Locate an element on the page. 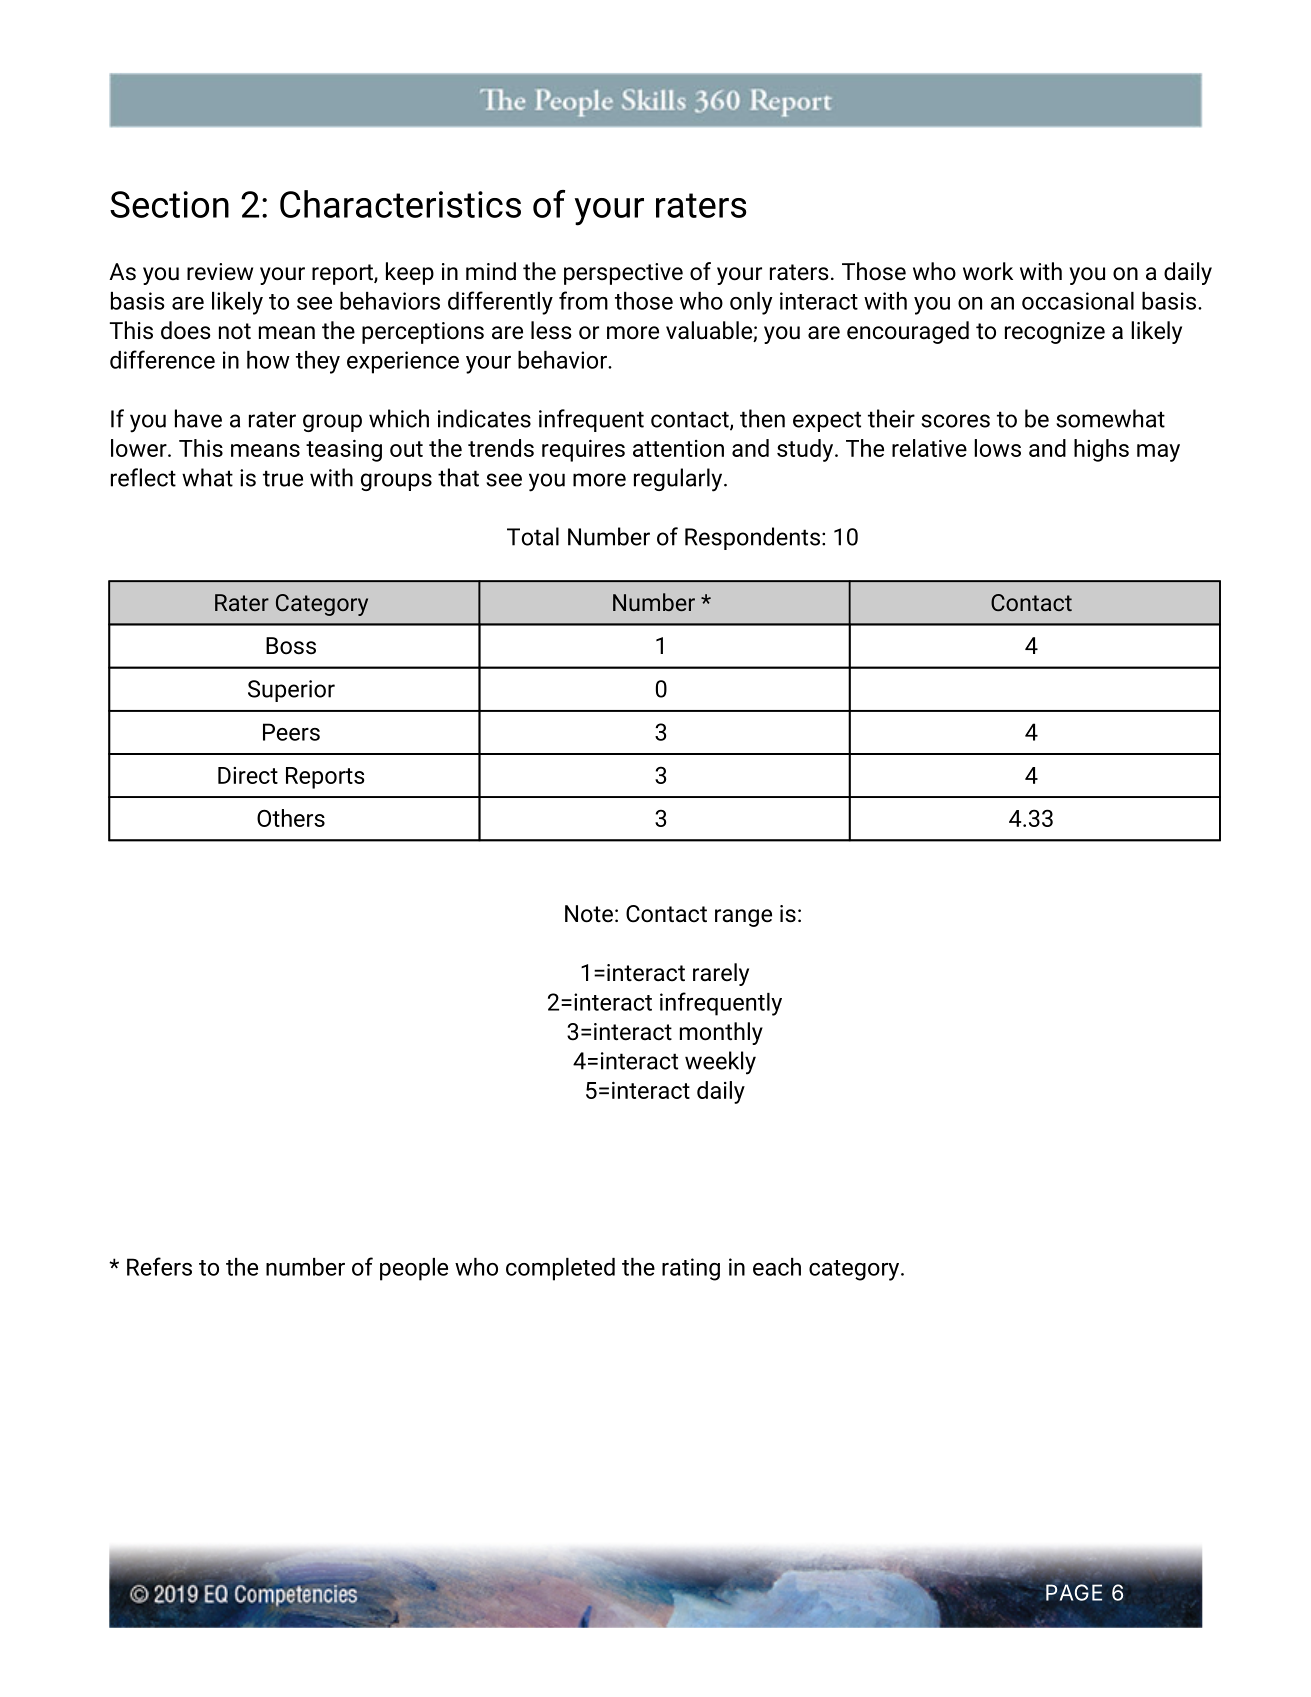 The image size is (1311, 1697). Respondents is located at coordinates (752, 538).
